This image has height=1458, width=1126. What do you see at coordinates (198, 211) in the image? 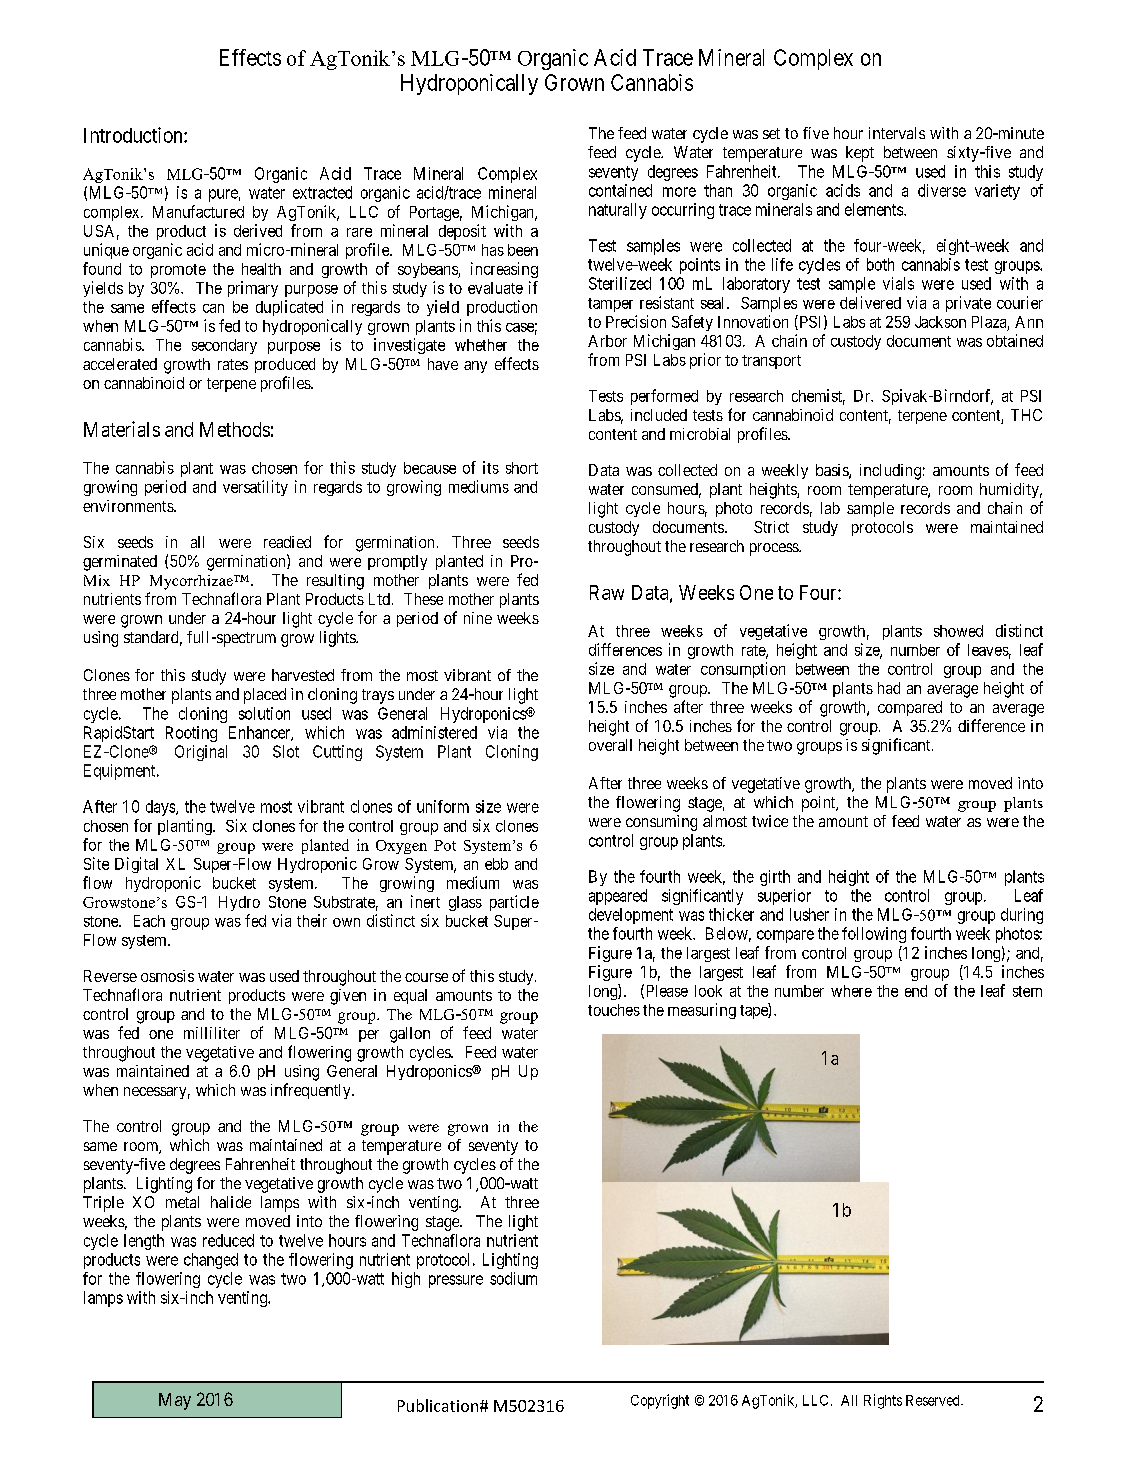
I see `Manufactured` at bounding box center [198, 211].
